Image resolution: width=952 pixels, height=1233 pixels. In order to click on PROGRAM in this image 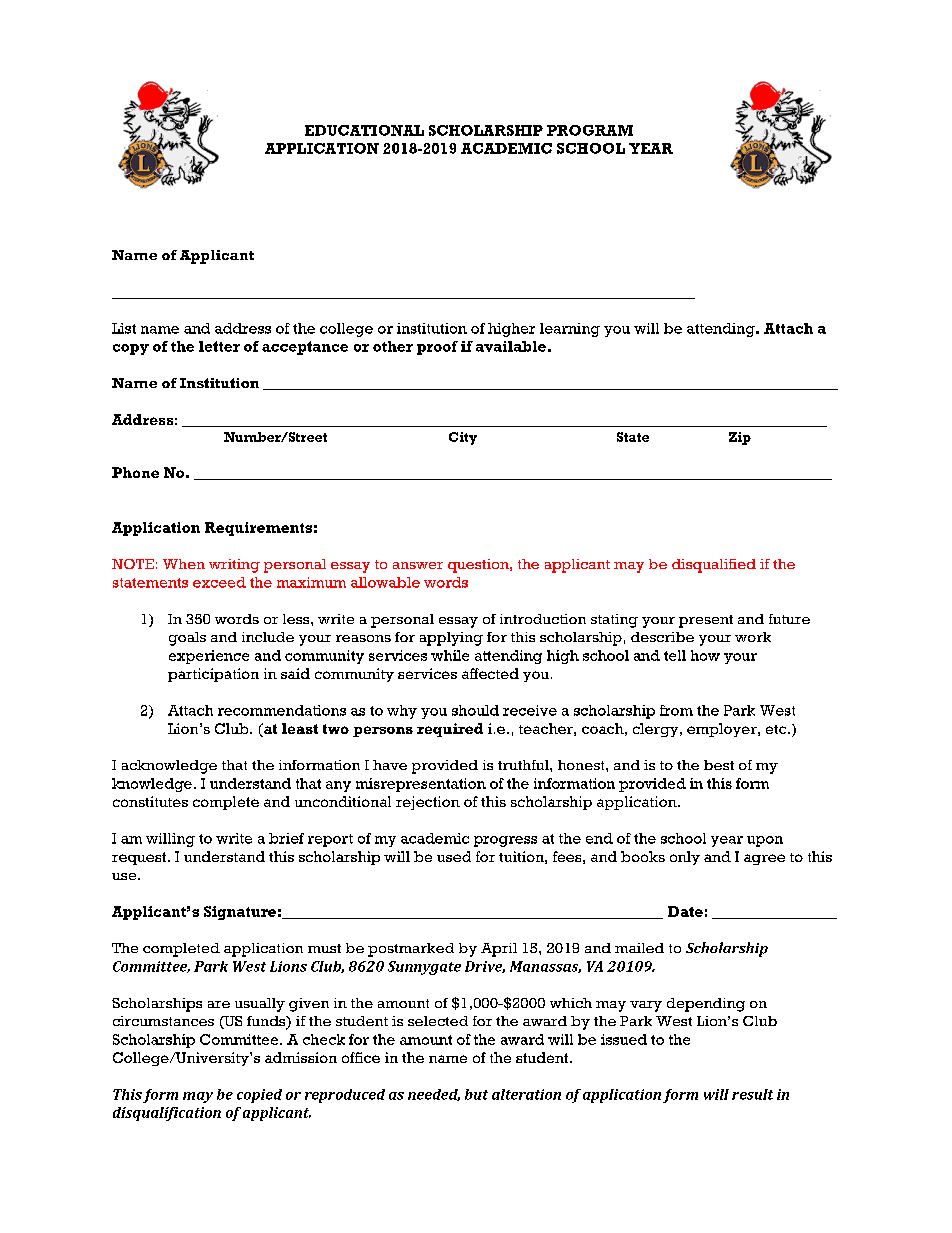, I will do `click(590, 130)`.
